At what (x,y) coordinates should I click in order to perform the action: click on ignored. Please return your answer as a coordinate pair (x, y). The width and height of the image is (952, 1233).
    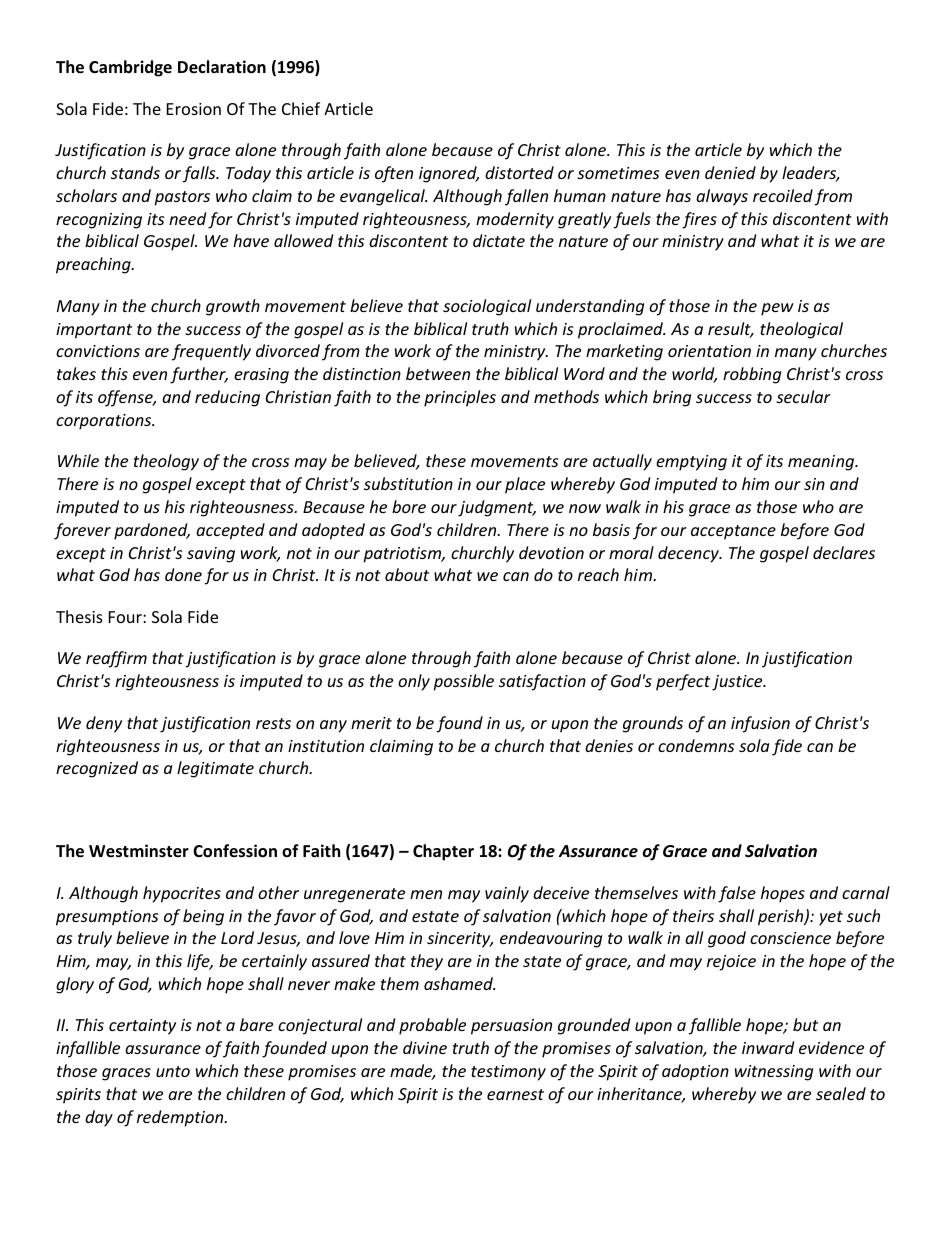
    Looking at the image, I should click on (449, 174).
